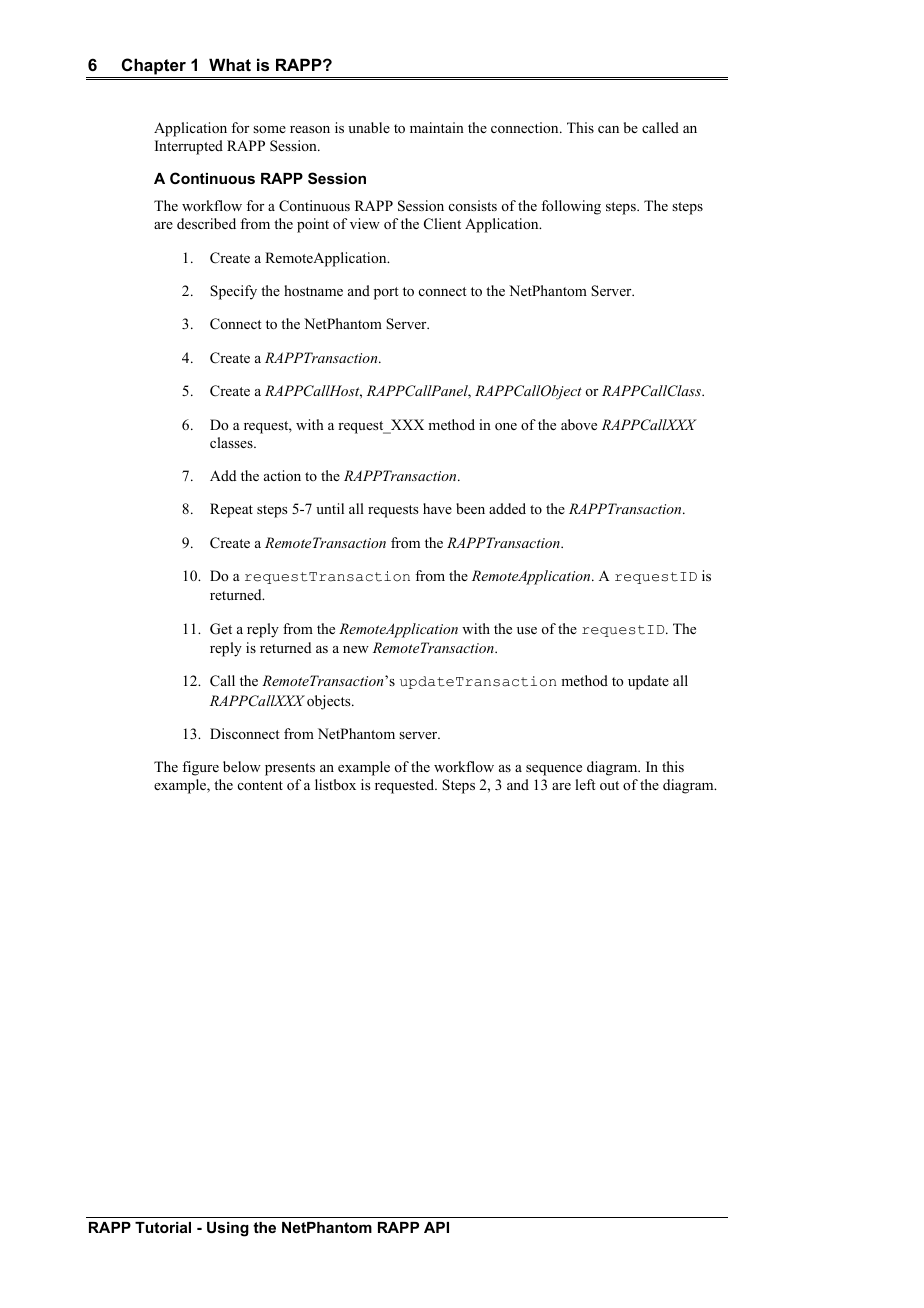 This screenshot has height=1308, width=924. What do you see at coordinates (527, 630) in the screenshot?
I see `use` at bounding box center [527, 630].
